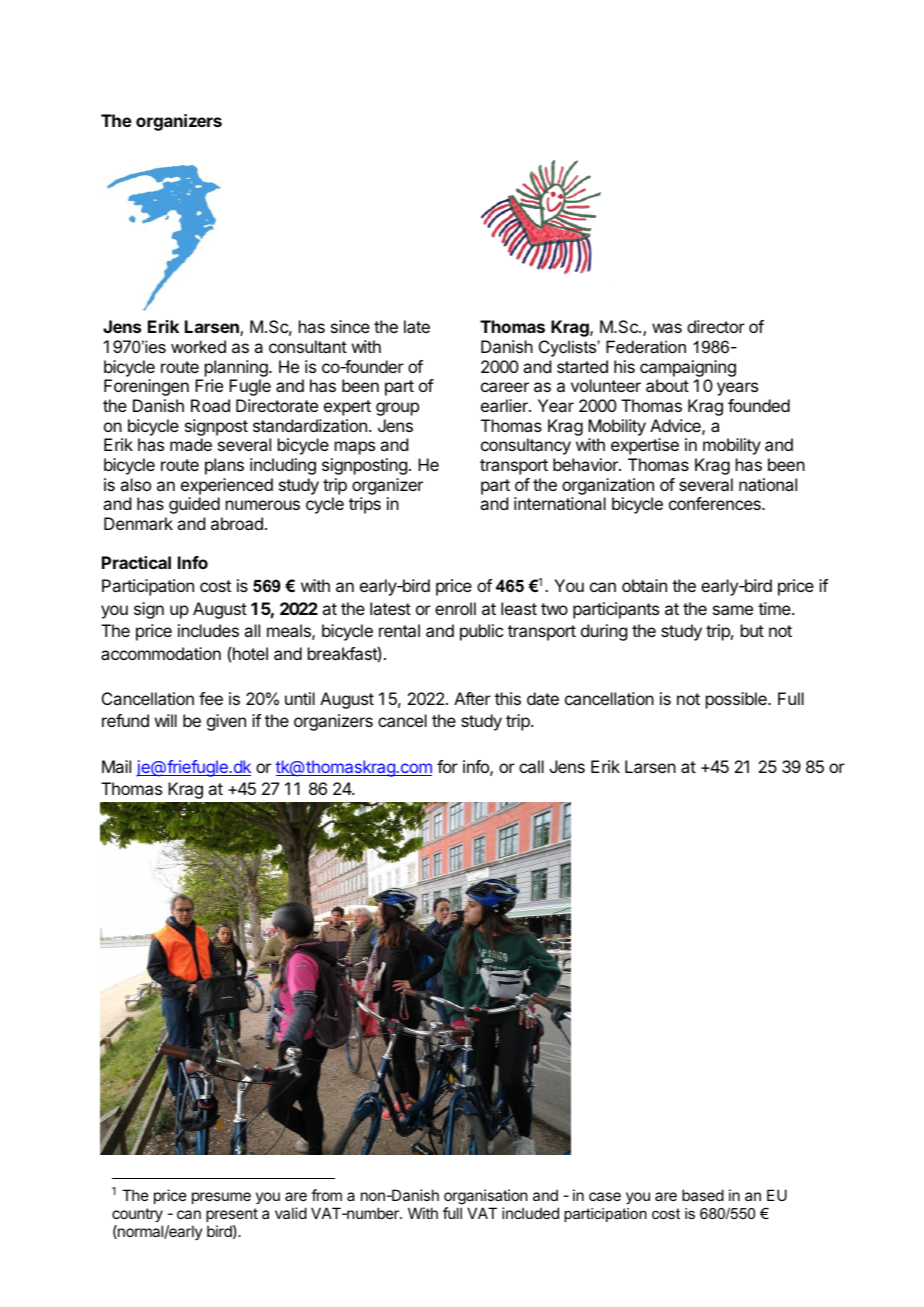 The image size is (924, 1307). What do you see at coordinates (703, 1195) in the screenshot?
I see `based` at bounding box center [703, 1195].
